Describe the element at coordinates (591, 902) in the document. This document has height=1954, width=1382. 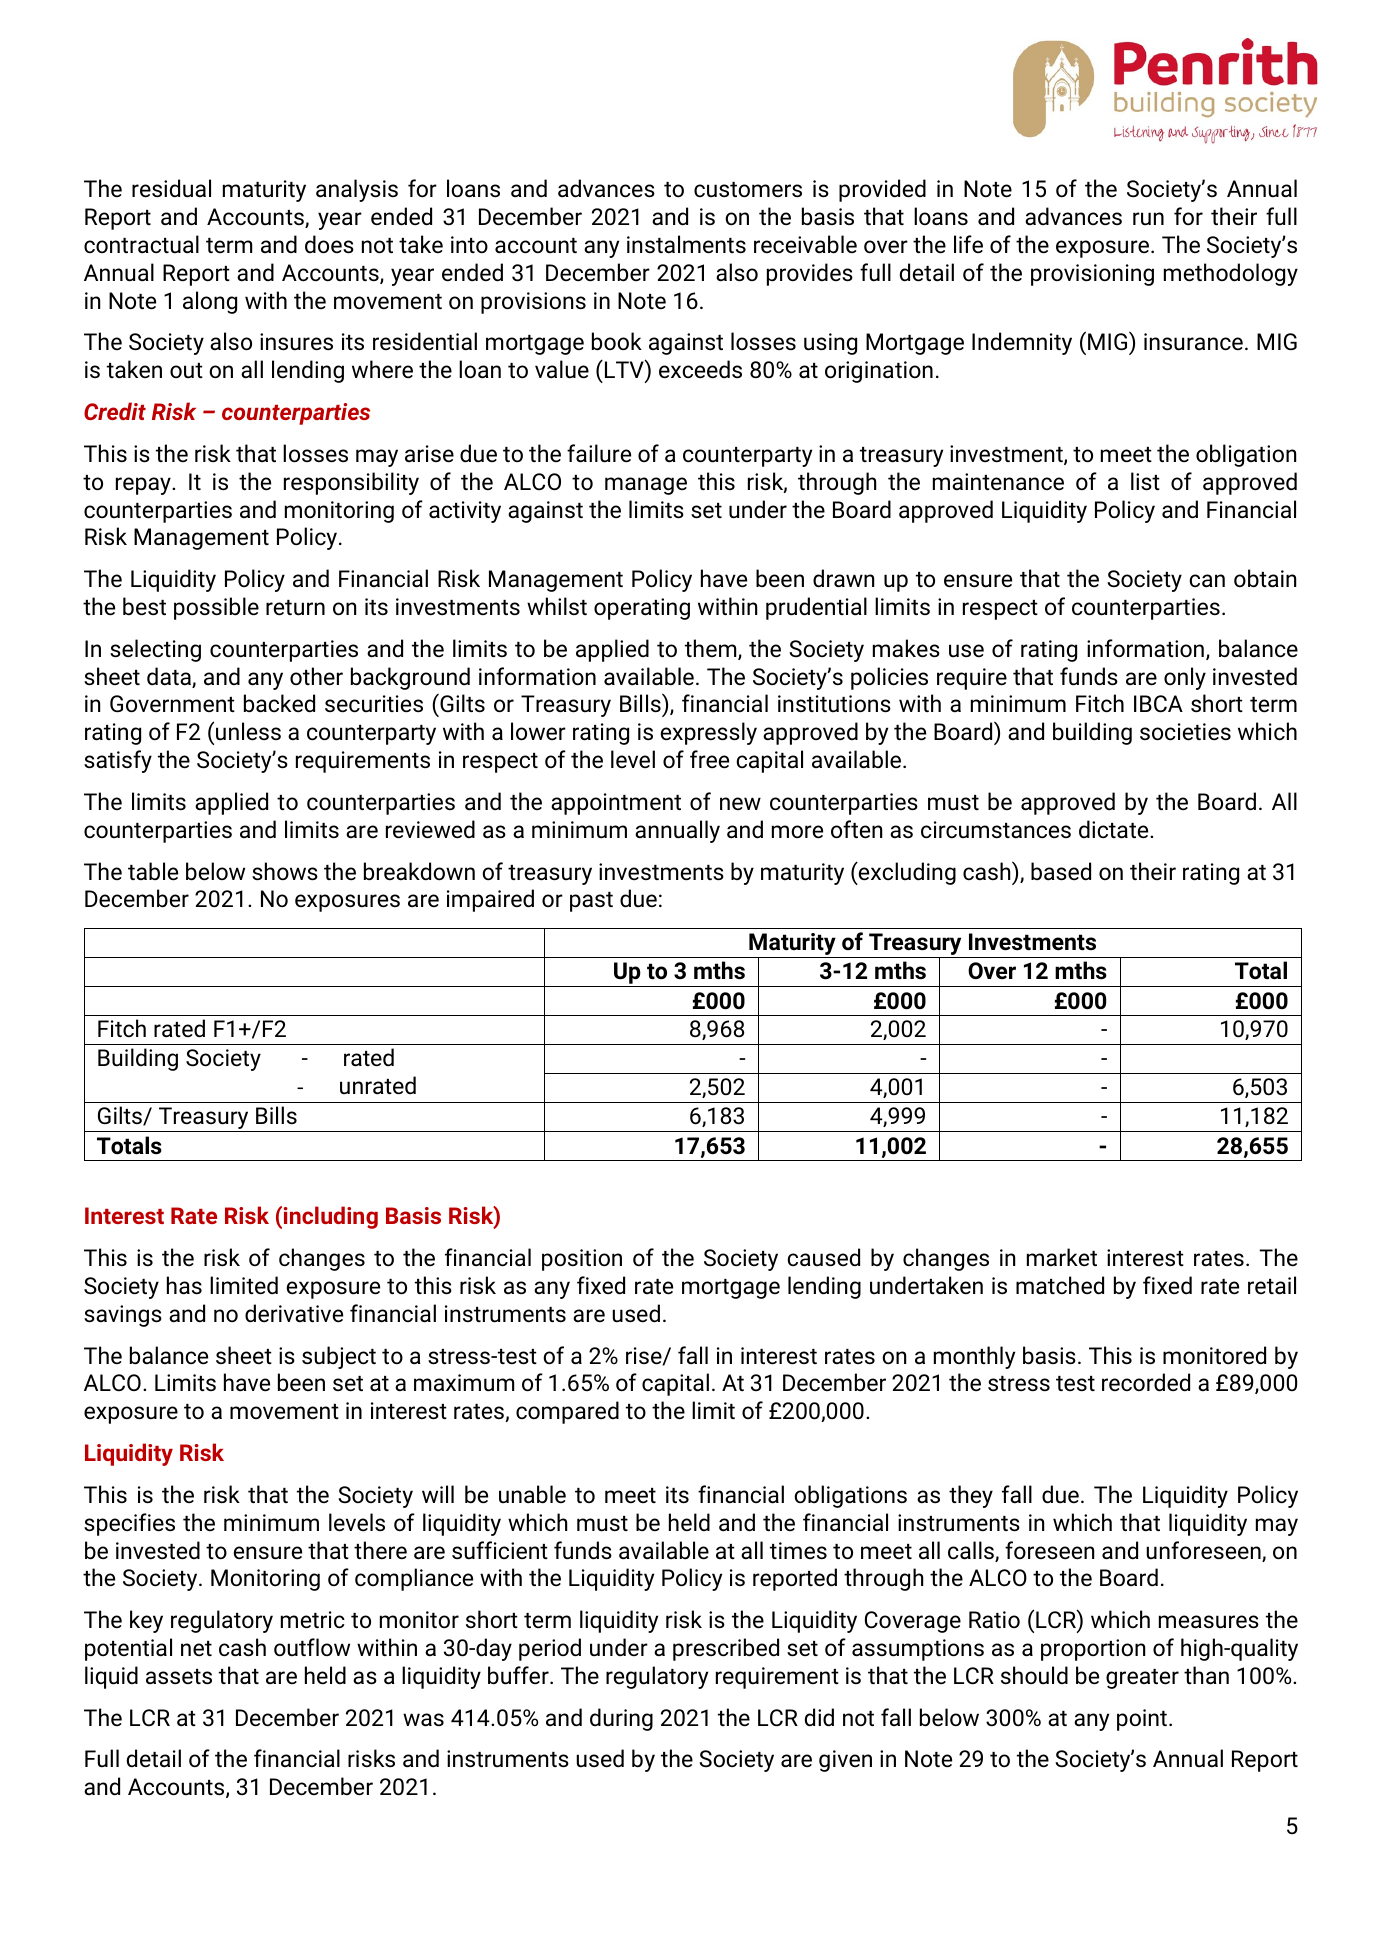
I see `past` at that location.
